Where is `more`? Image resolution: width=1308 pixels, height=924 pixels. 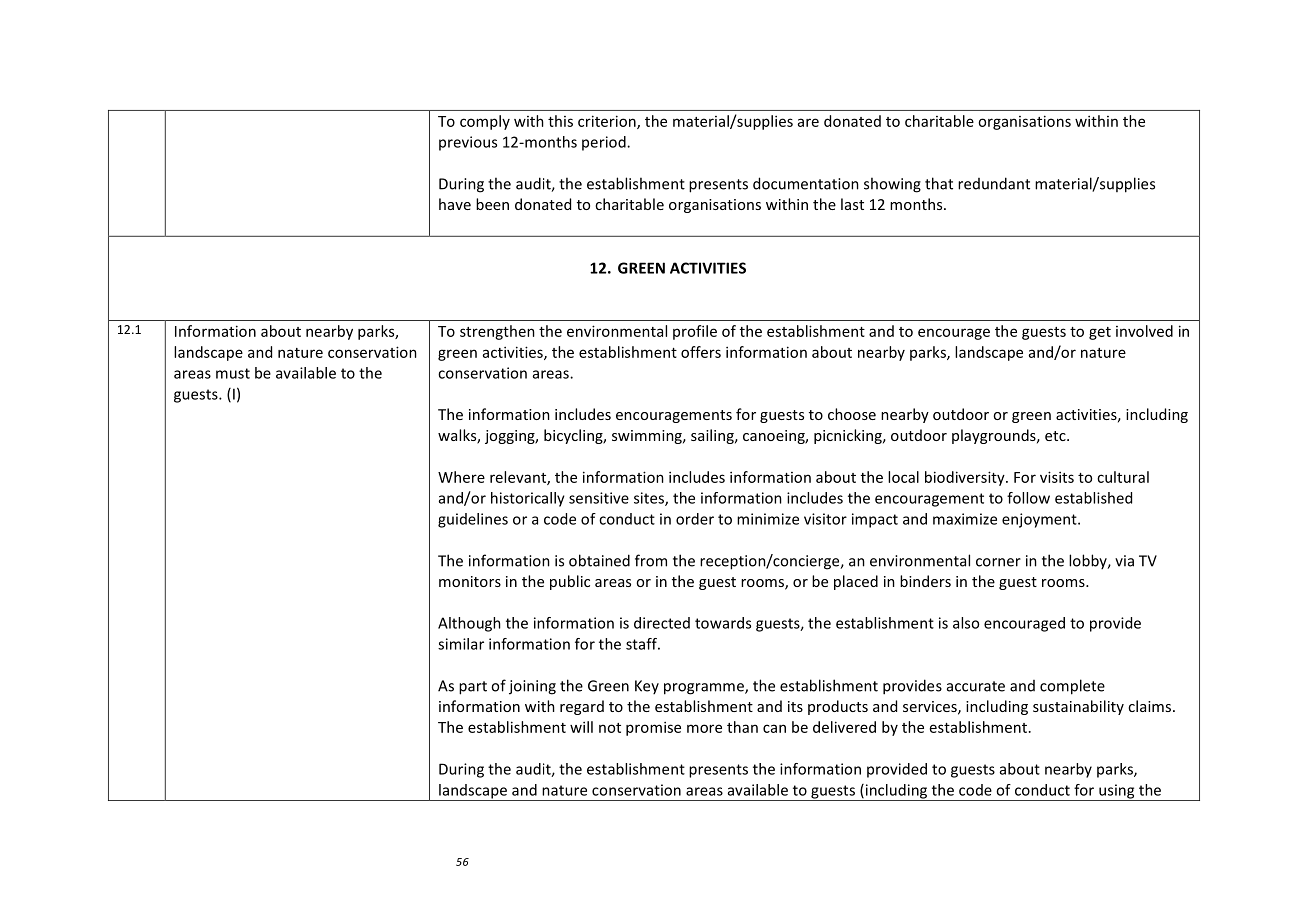 more is located at coordinates (704, 728).
